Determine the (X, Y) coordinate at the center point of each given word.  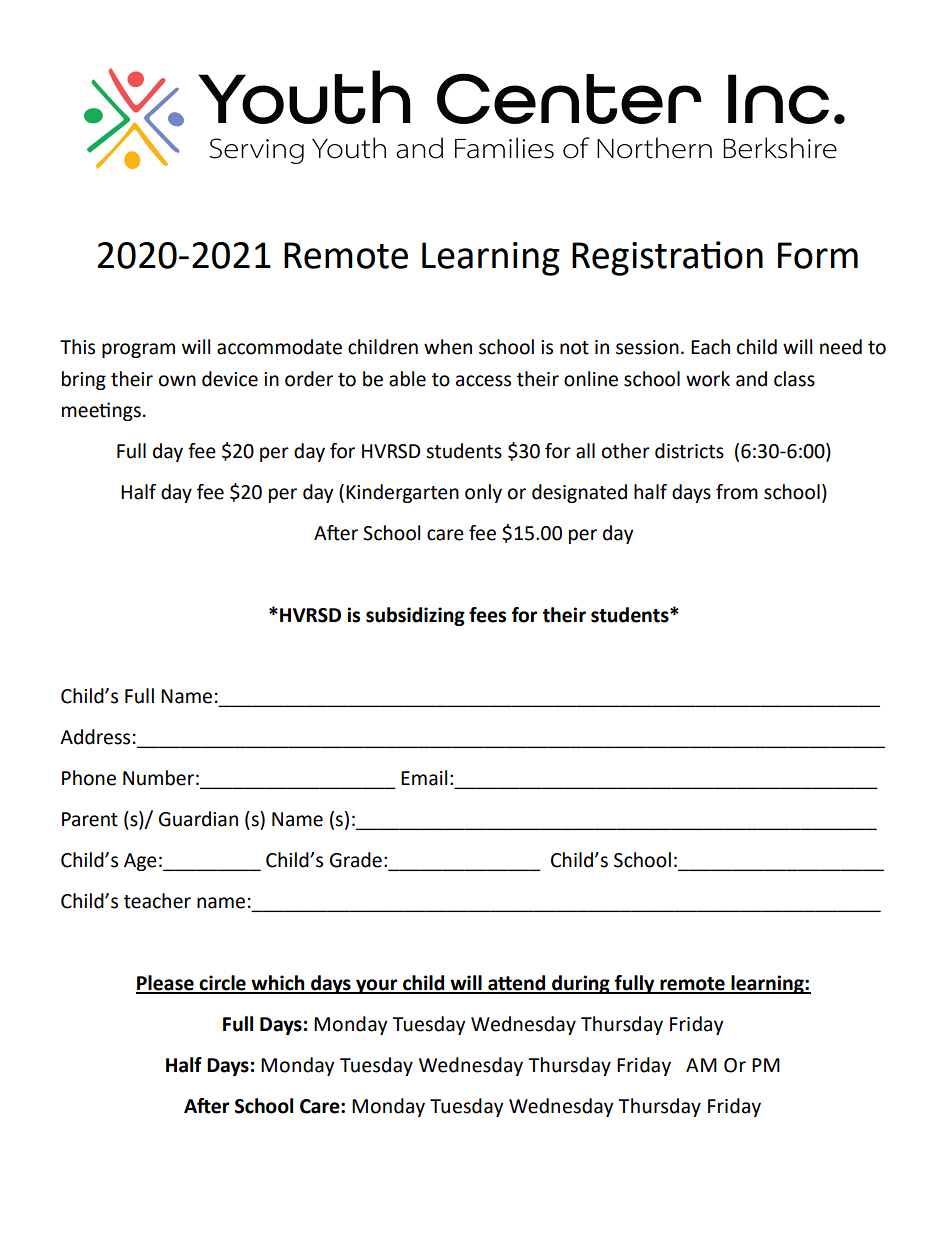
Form (818, 255)
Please (166, 984)
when (448, 347)
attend (517, 984)
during (581, 984)
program (138, 350)
